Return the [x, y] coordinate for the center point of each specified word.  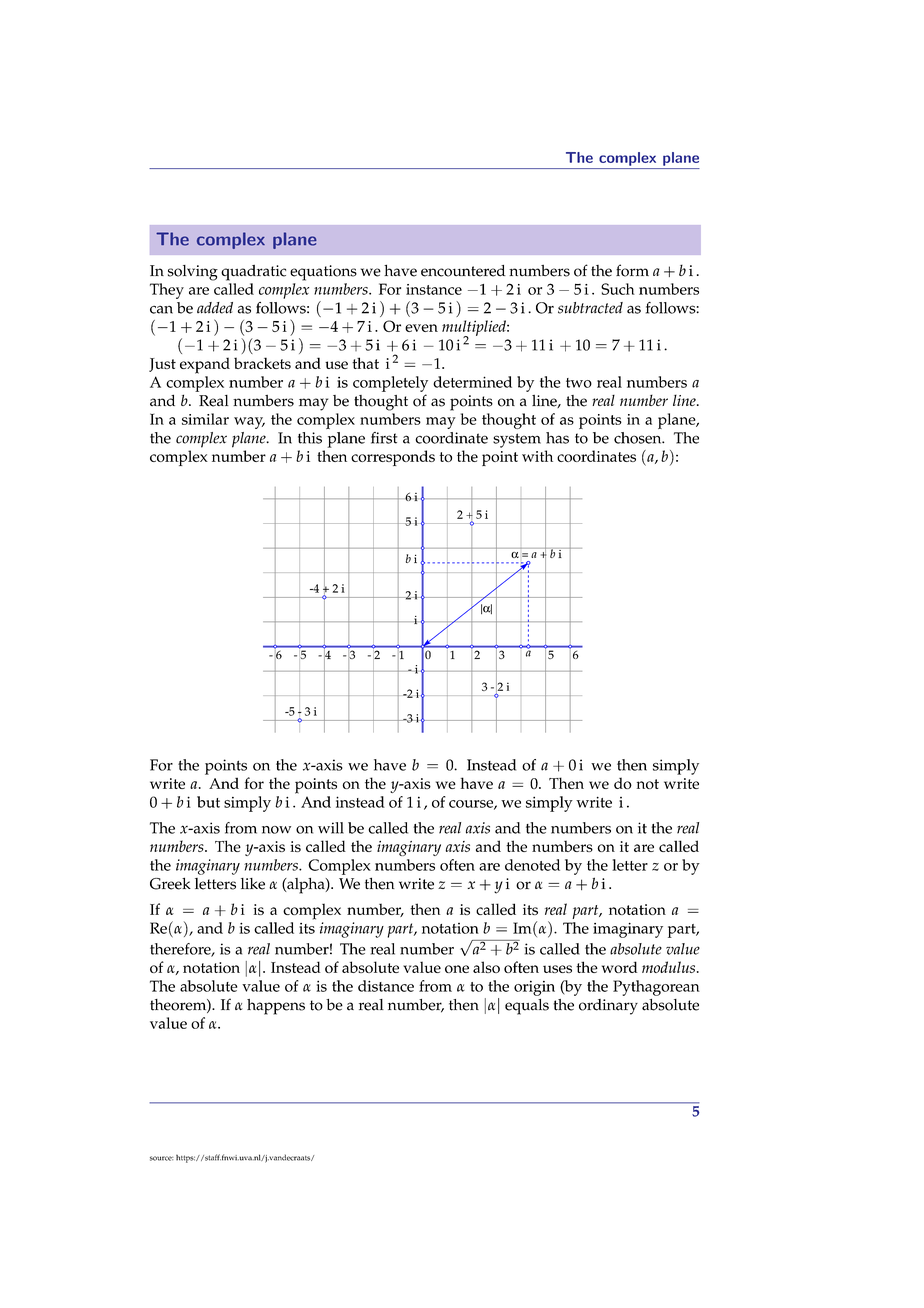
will [331, 828]
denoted [532, 865]
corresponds [393, 458]
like [253, 884]
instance [434, 289]
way [249, 423]
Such [618, 289]
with [537, 456]
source [161, 1158]
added [215, 308]
